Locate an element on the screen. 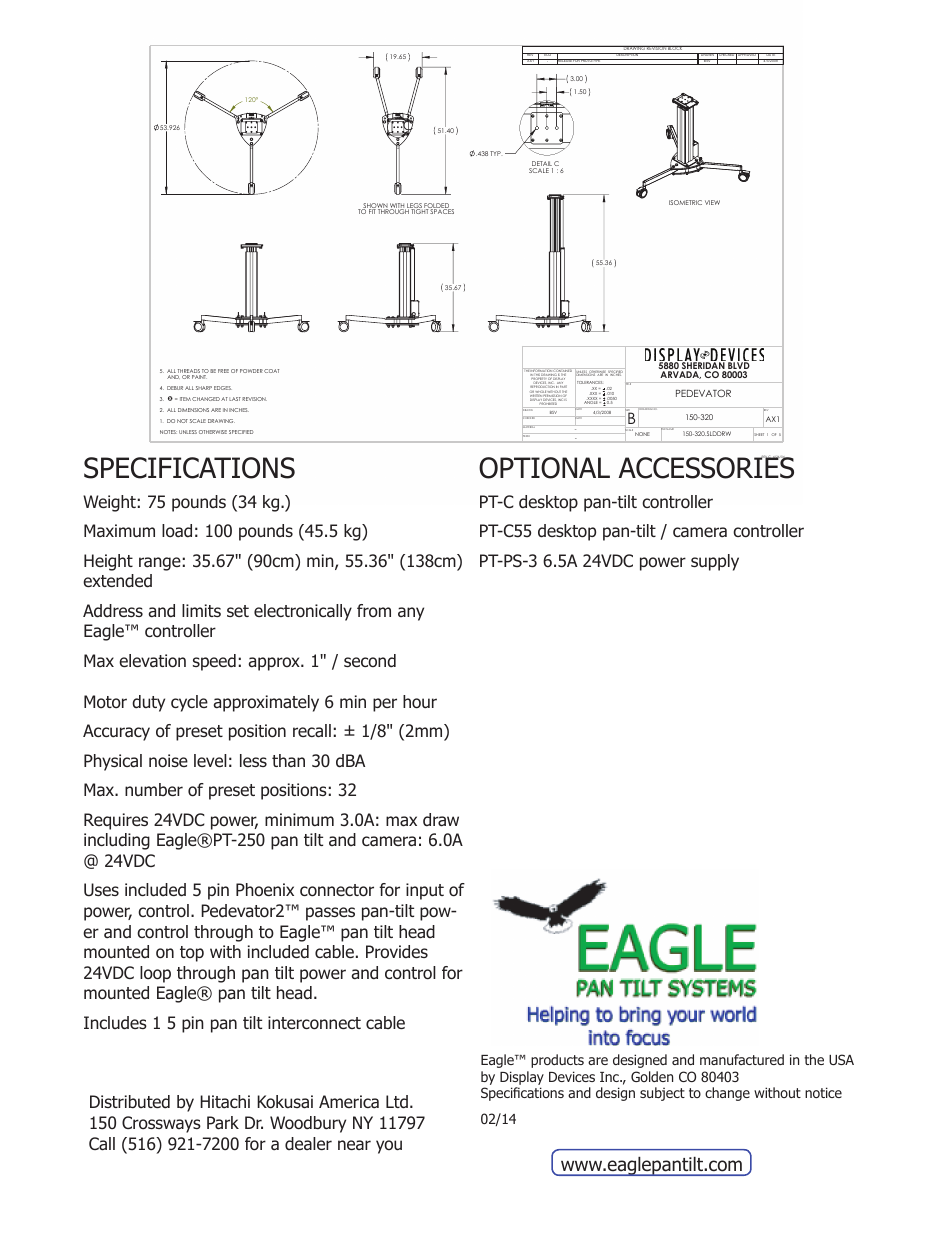  PROPERTY is located at coordinates (538, 380).
